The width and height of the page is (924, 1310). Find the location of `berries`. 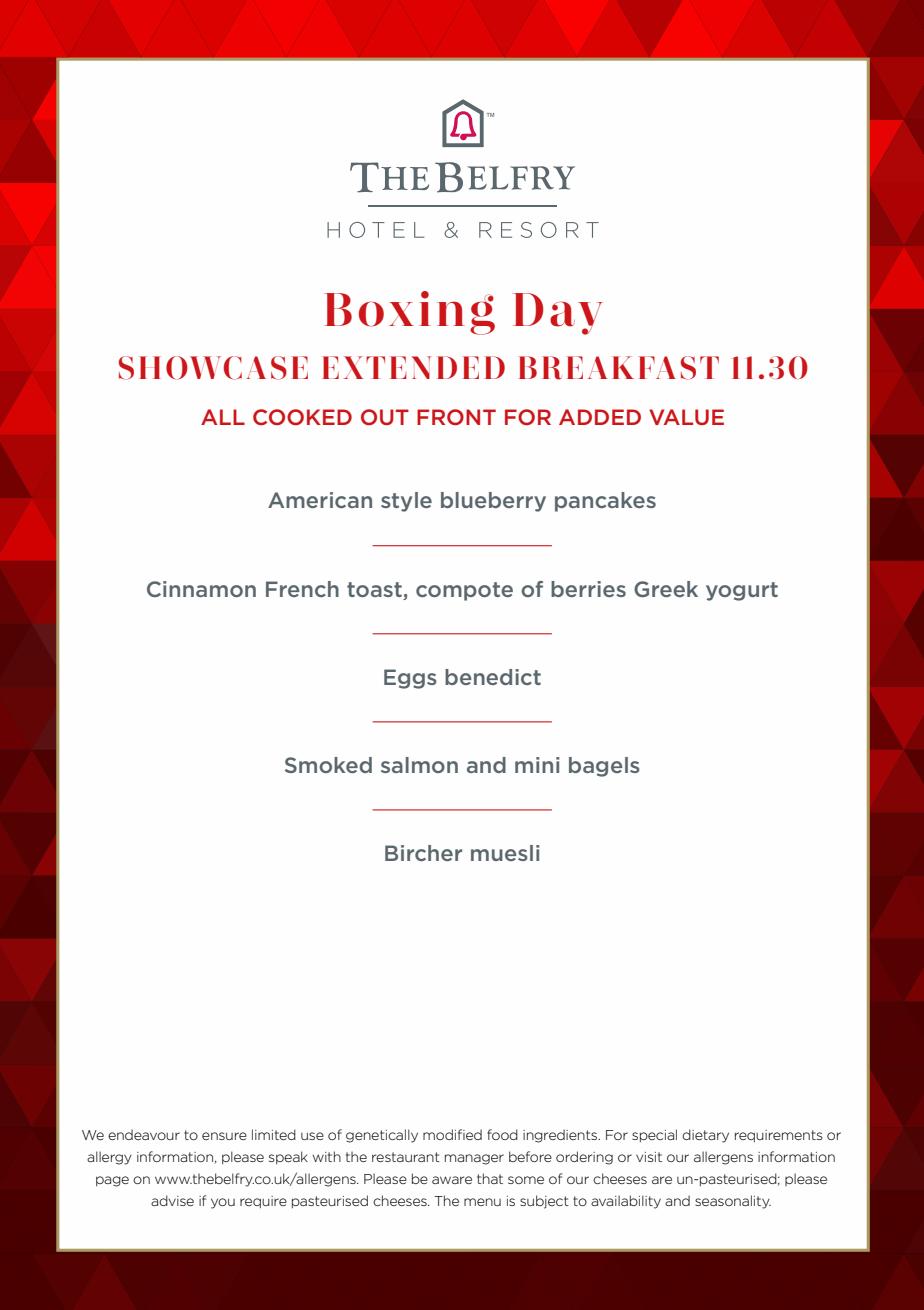

berries is located at coordinates (588, 589).
